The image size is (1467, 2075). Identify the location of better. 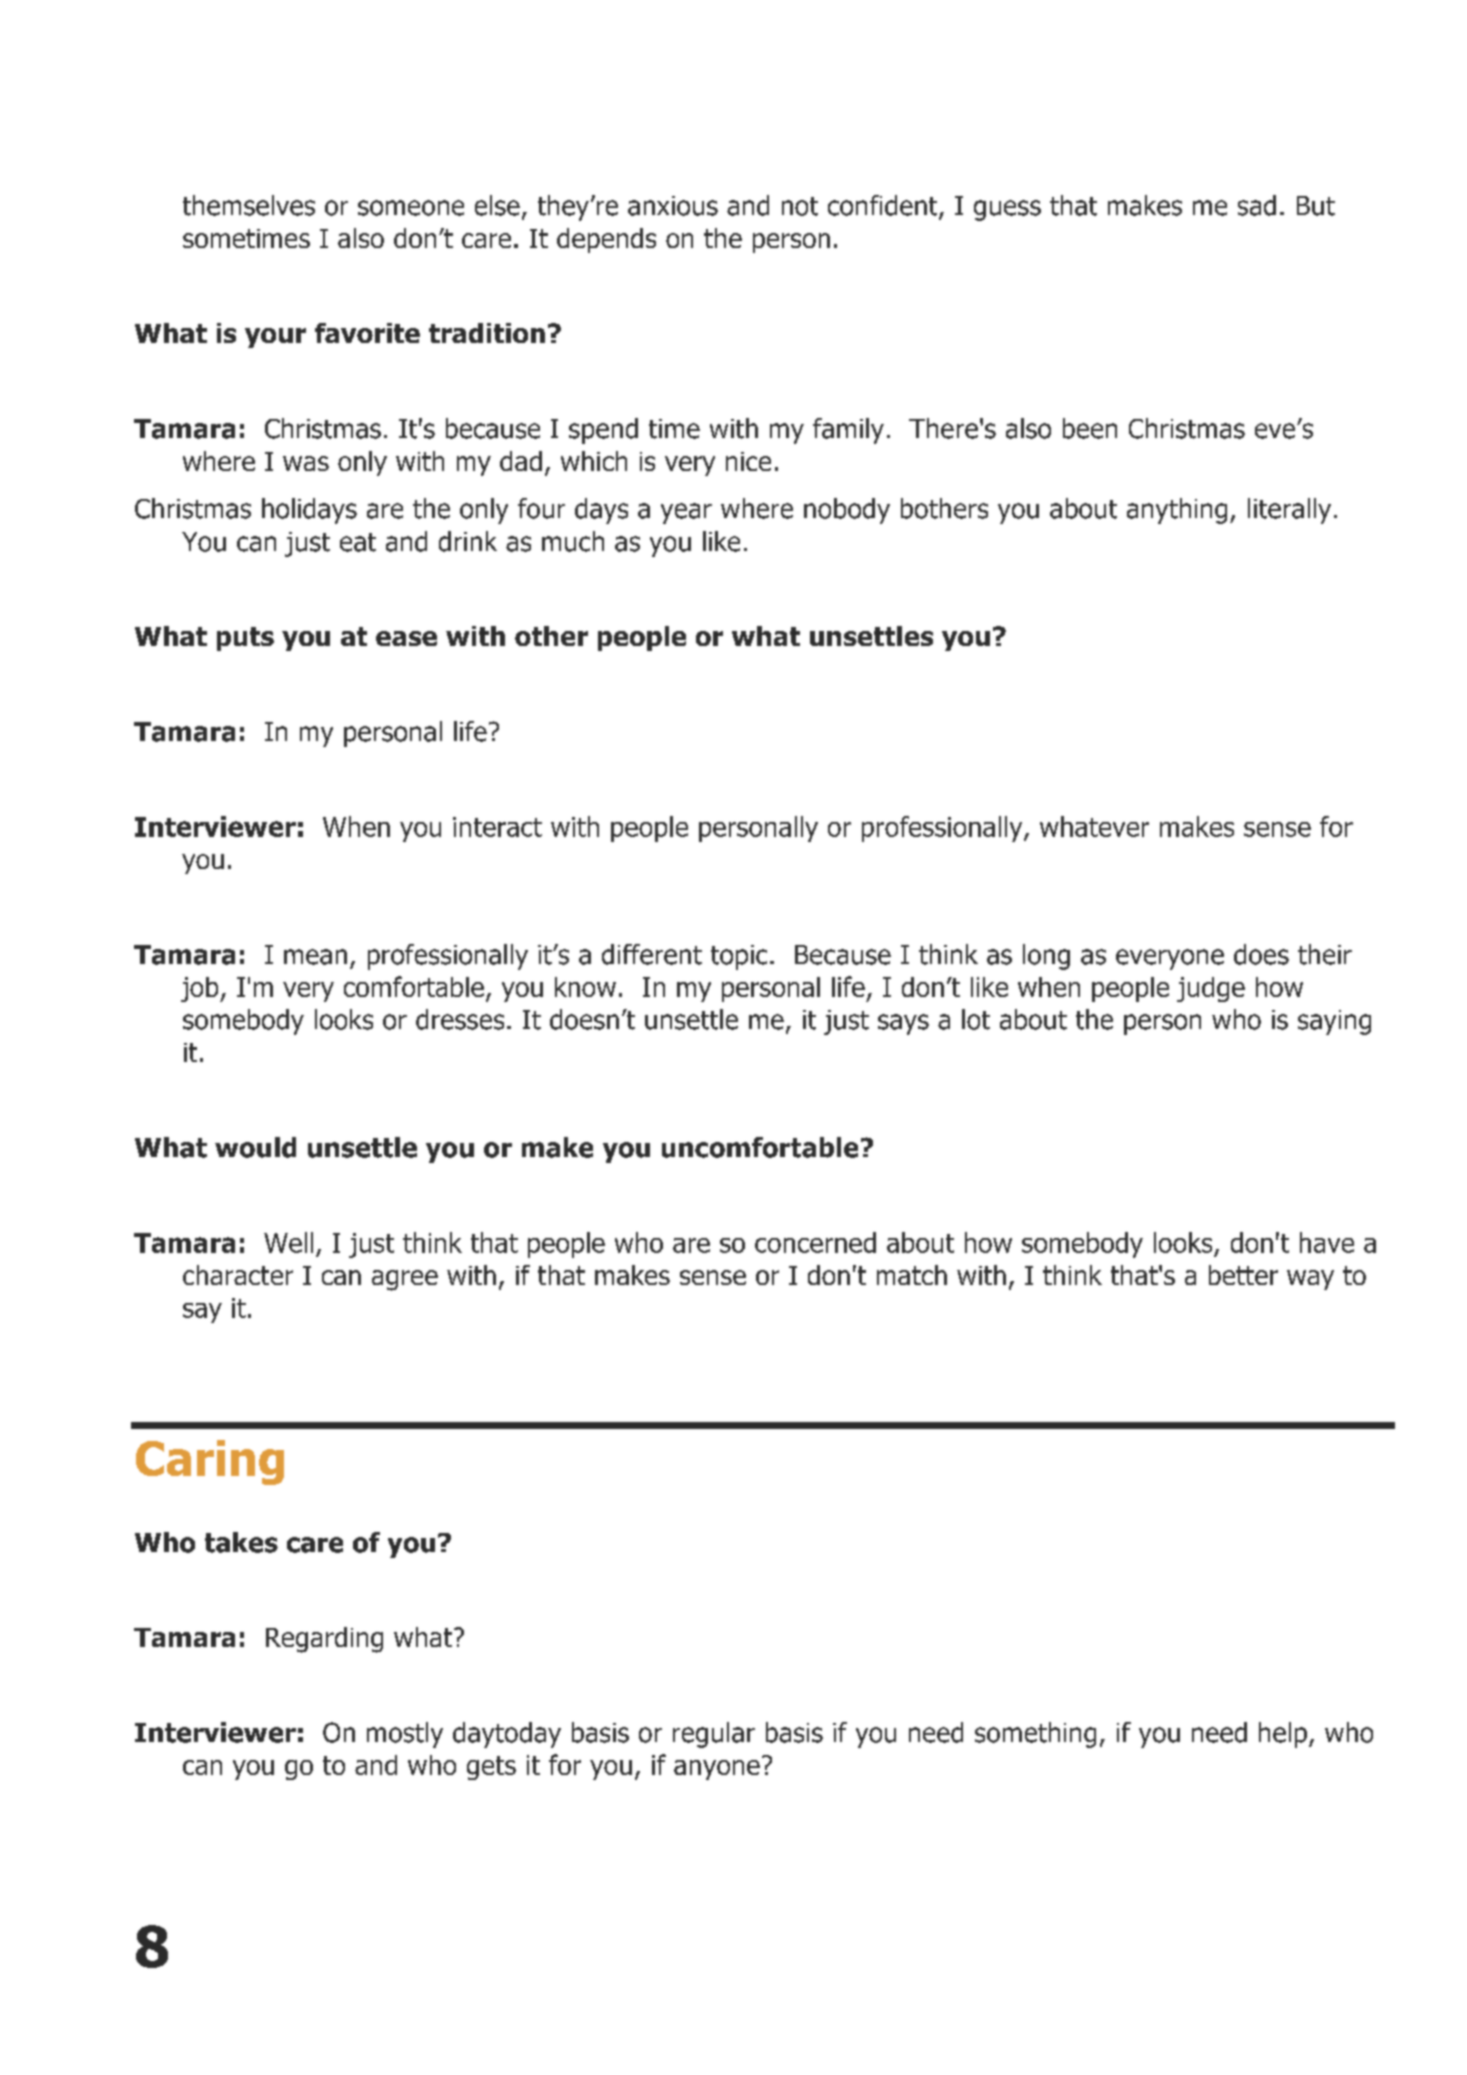
(1243, 1275).
